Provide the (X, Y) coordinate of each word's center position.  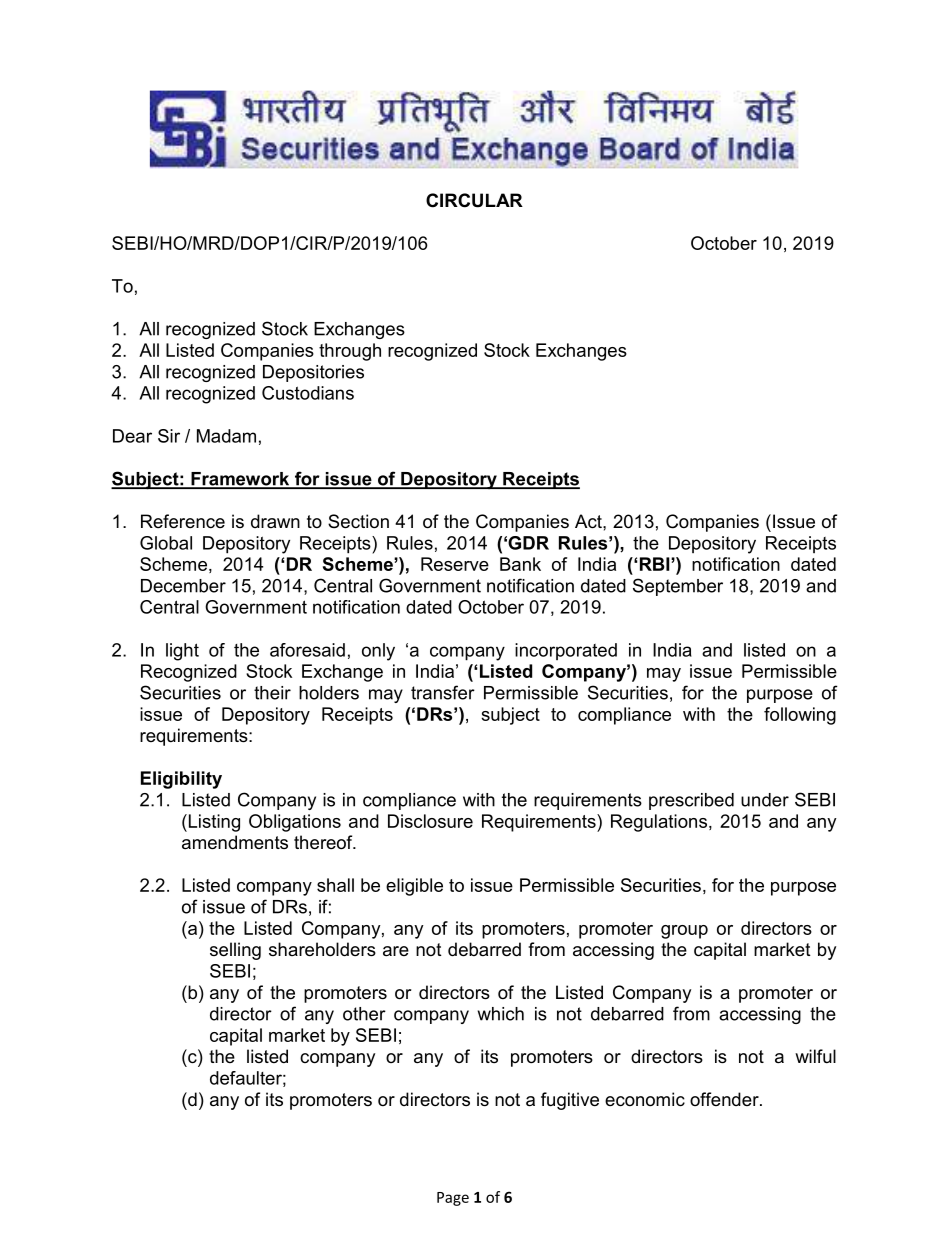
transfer (443, 692)
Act (589, 521)
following (800, 716)
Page (453, 1199)
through (350, 352)
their (272, 693)
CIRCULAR (474, 200)
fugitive (570, 1101)
